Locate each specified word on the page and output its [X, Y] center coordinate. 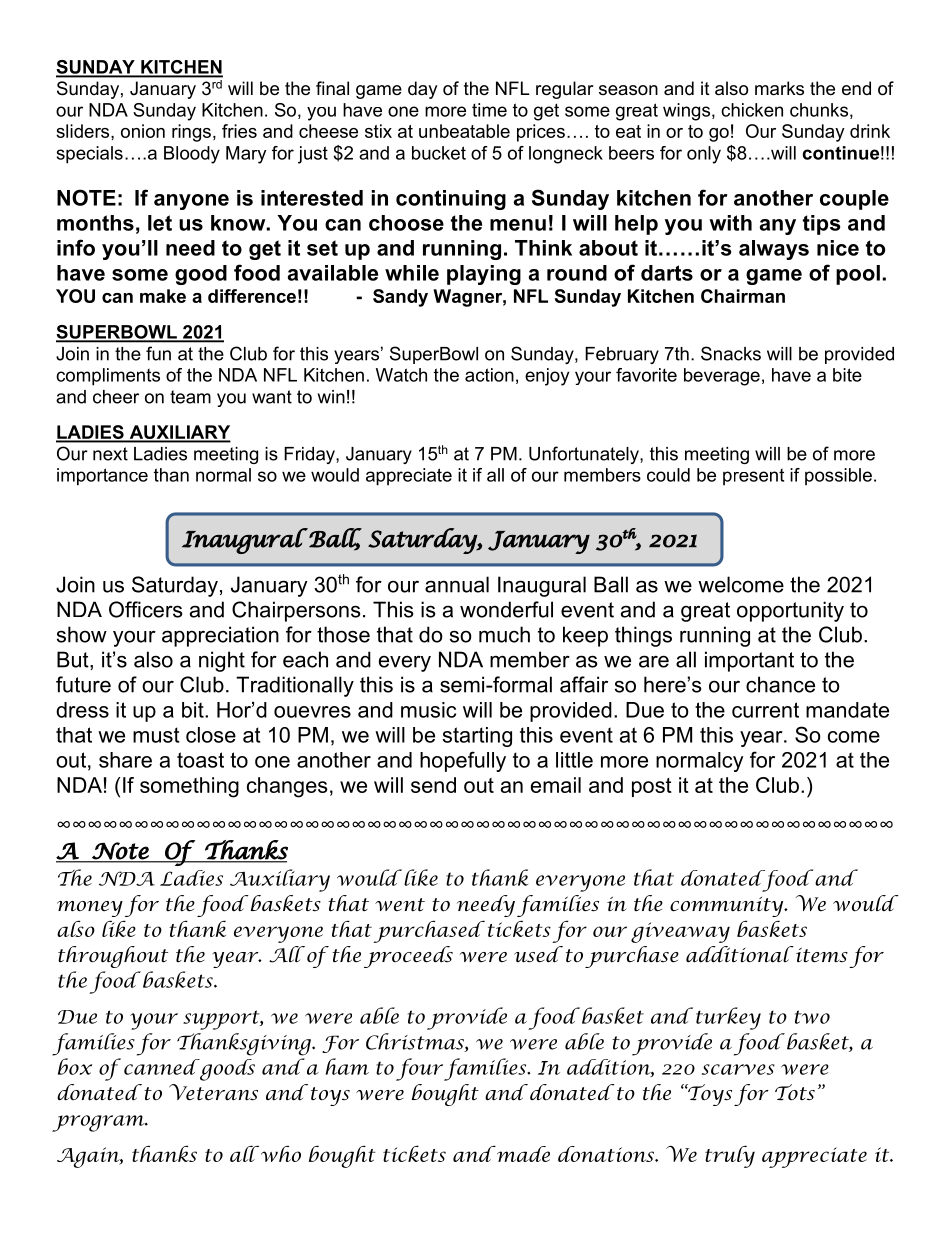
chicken [752, 110]
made [522, 1154]
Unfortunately [585, 455]
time [489, 110]
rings [191, 133]
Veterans [213, 1092]
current [765, 710]
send [433, 785]
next [110, 454]
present [753, 477]
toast [200, 760]
